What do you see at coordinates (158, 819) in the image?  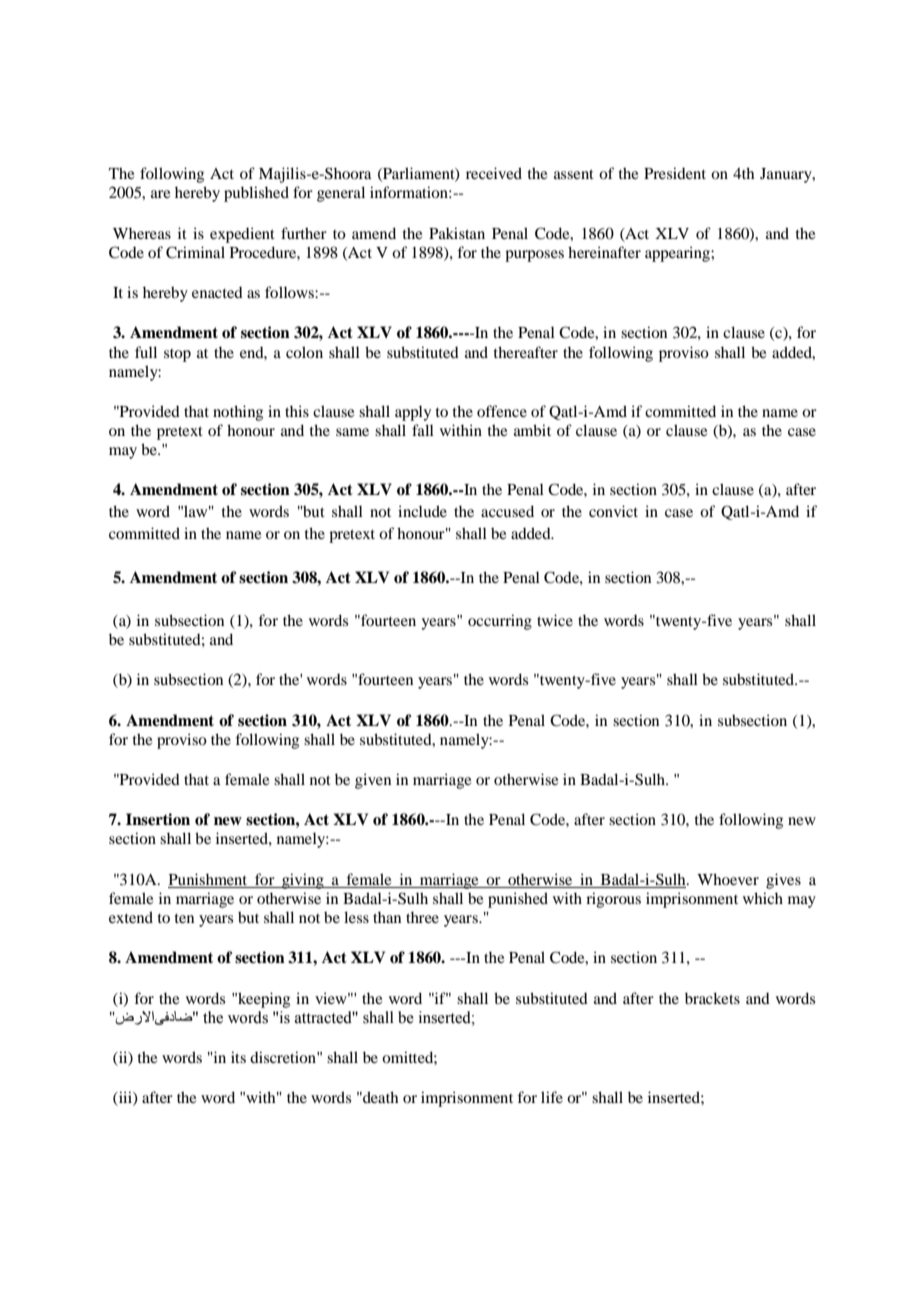 I see `Insertion` at bounding box center [158, 819].
